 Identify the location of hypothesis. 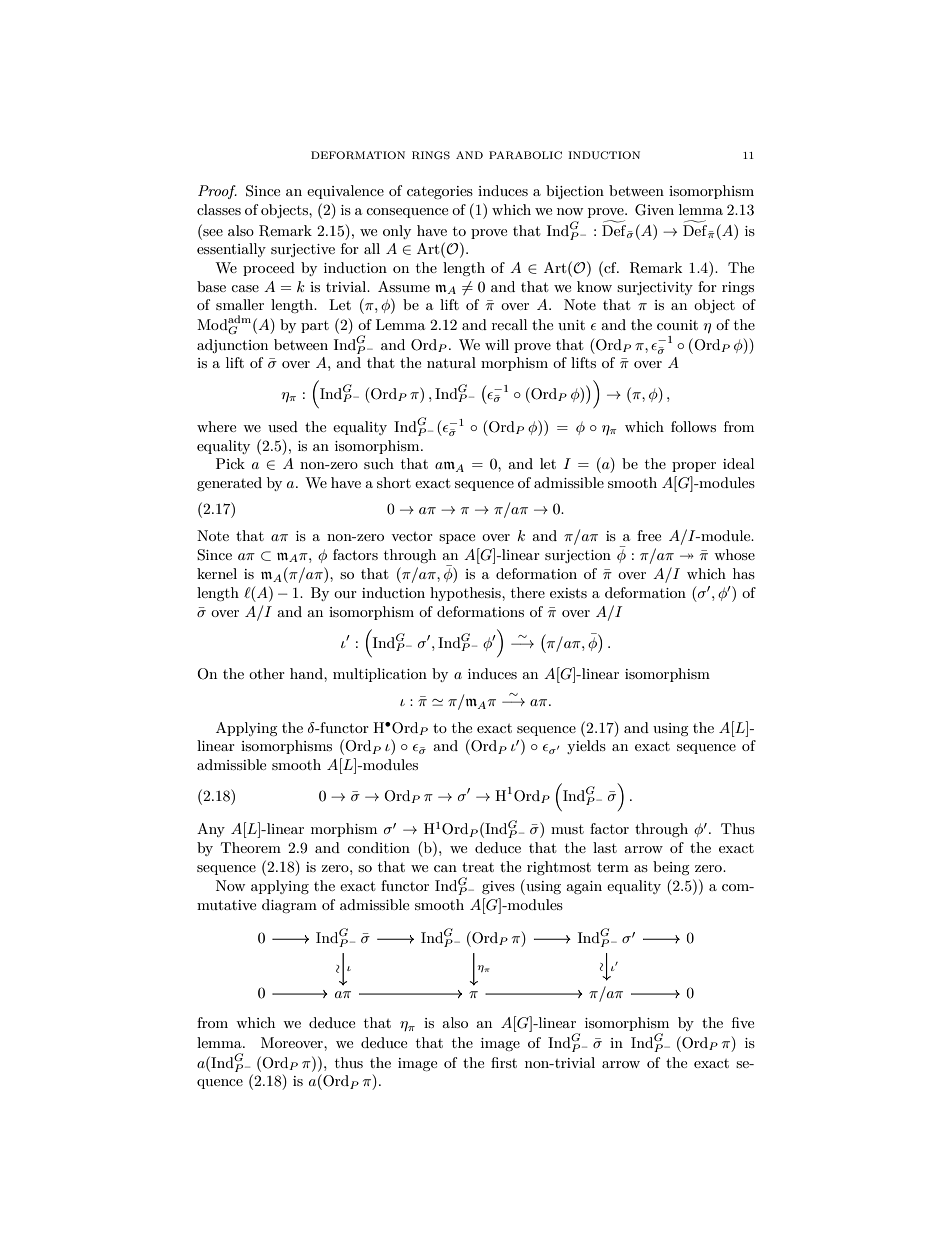
(466, 594).
